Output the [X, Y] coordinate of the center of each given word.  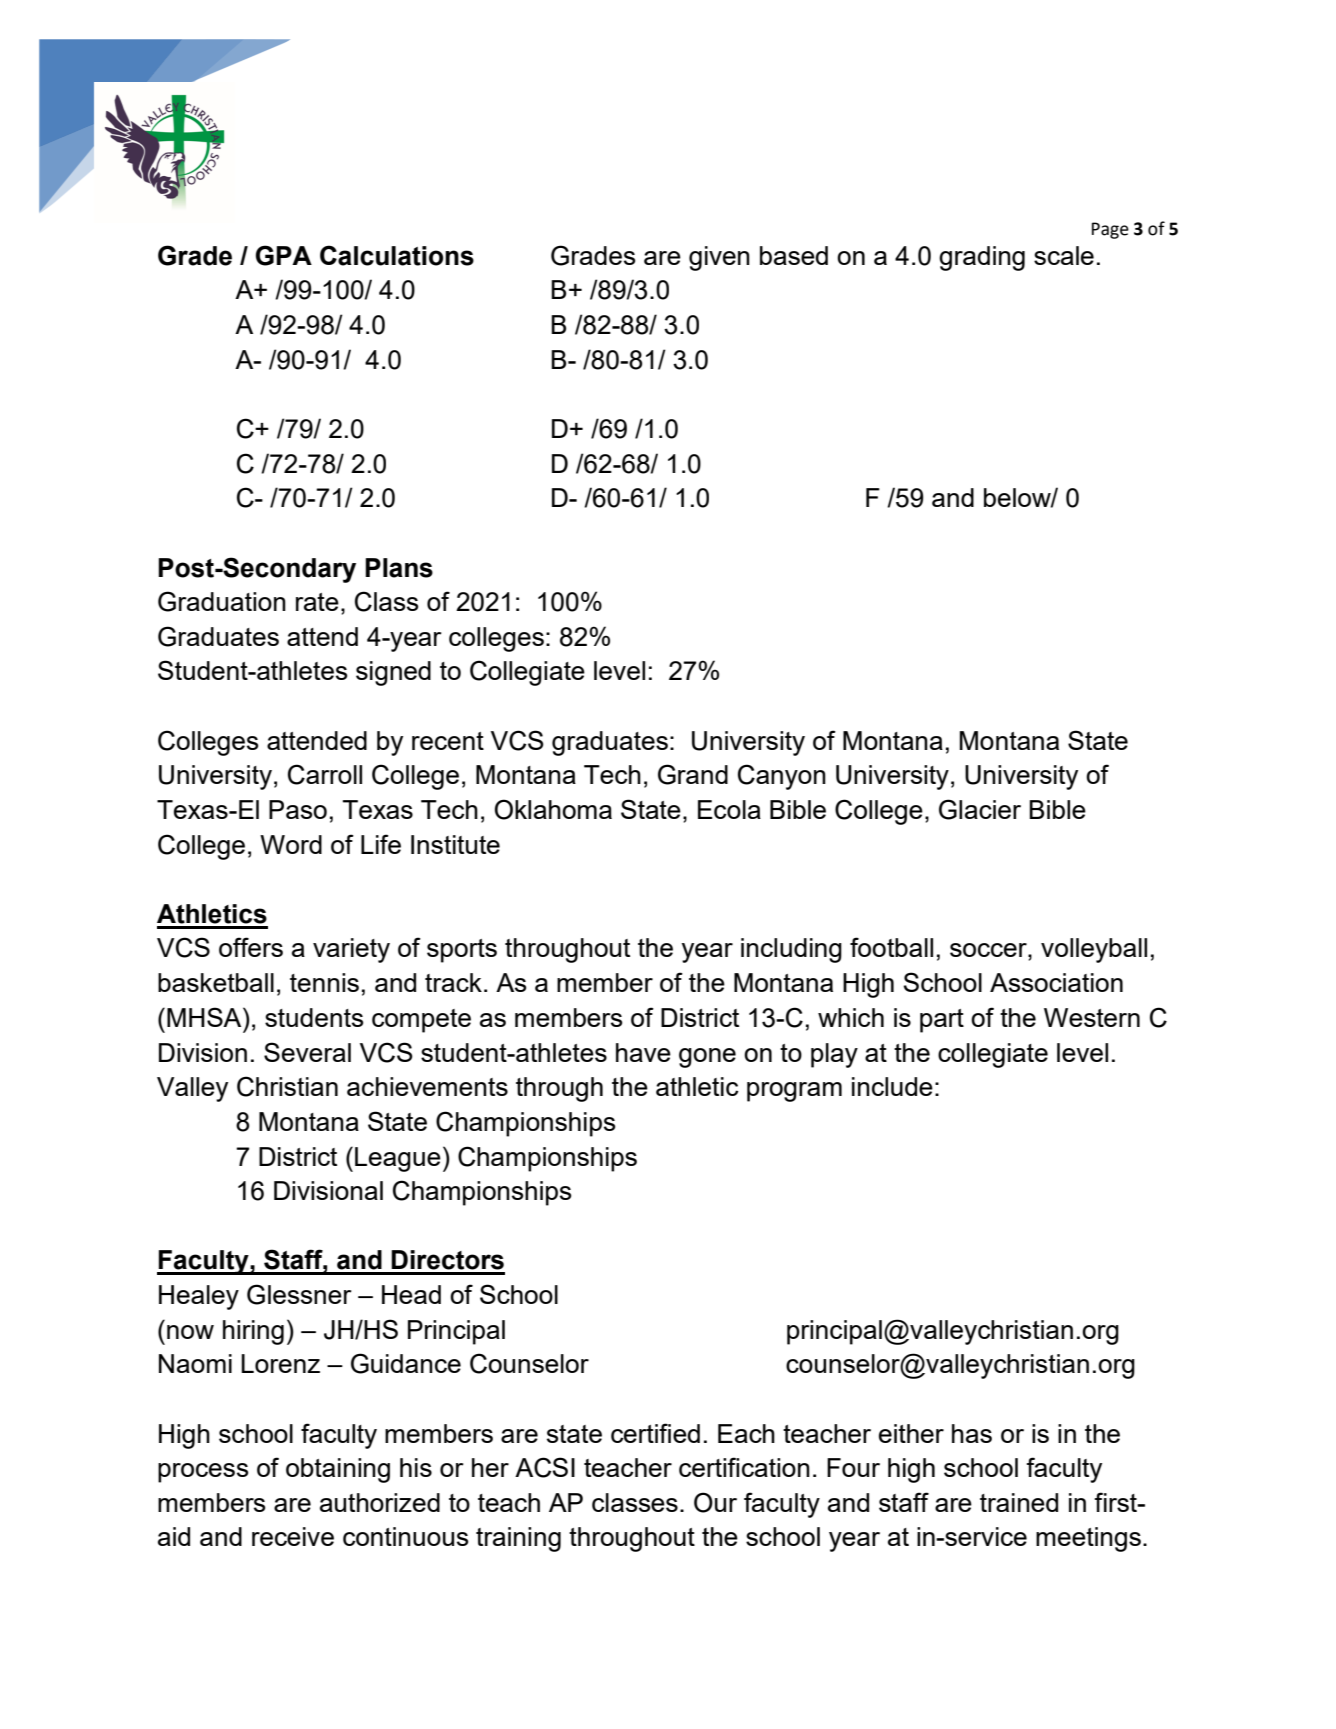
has [972, 1433]
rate [317, 602]
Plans [399, 568]
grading [982, 258]
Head [411, 1294]
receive [293, 1536]
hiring [253, 1332]
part [942, 1021]
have [643, 1052]
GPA [283, 255]
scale [1064, 255]
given [719, 258]
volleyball [1094, 950]
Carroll [325, 774]
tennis [324, 982]
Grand [693, 774]
